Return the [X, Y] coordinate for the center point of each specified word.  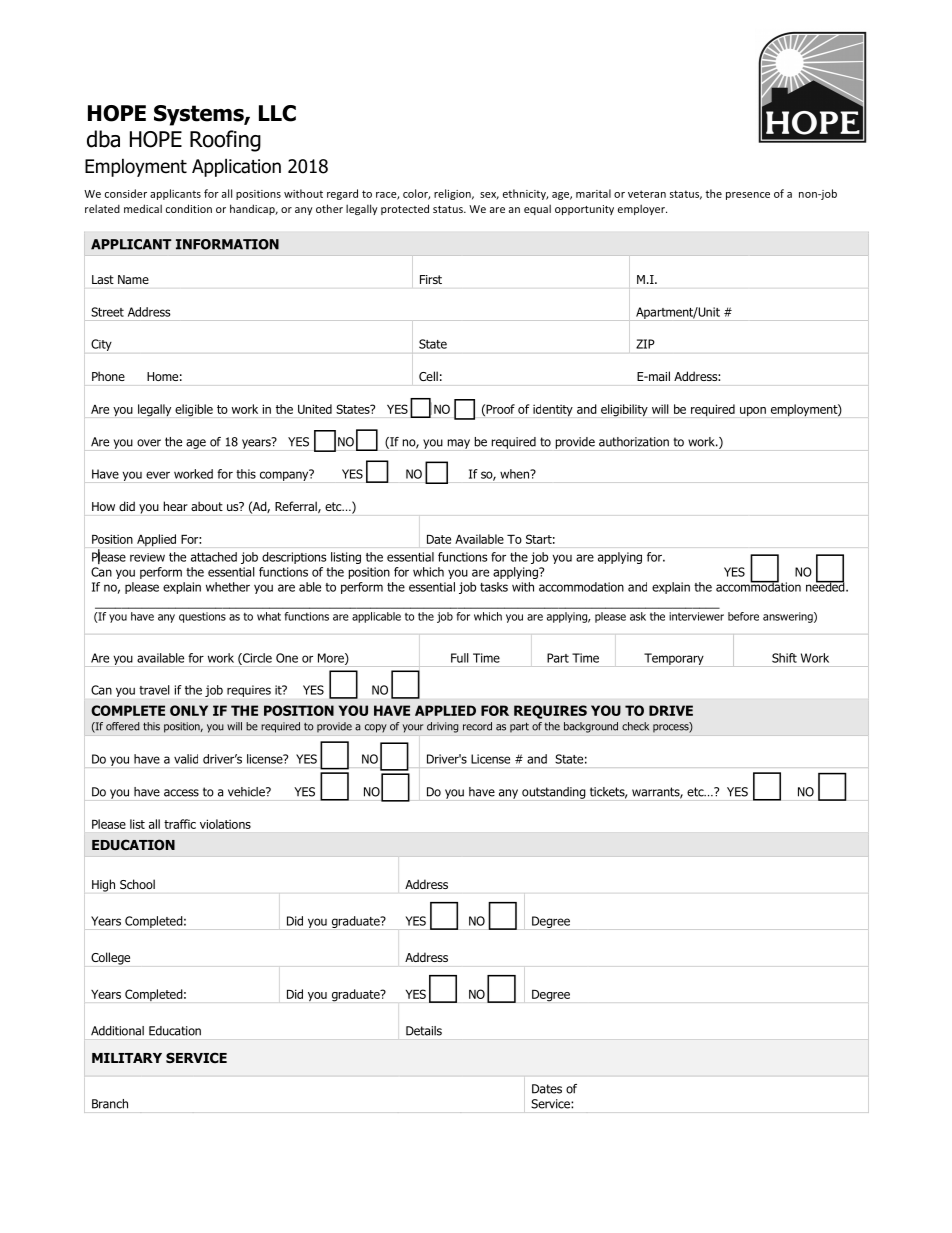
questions [202, 617]
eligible [194, 410]
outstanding [554, 793]
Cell [428, 376]
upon [753, 412]
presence [748, 196]
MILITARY [127, 1058]
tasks [494, 587]
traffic [180, 824]
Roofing [225, 141]
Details [424, 1031]
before [743, 616]
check [635, 726]
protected [405, 209]
